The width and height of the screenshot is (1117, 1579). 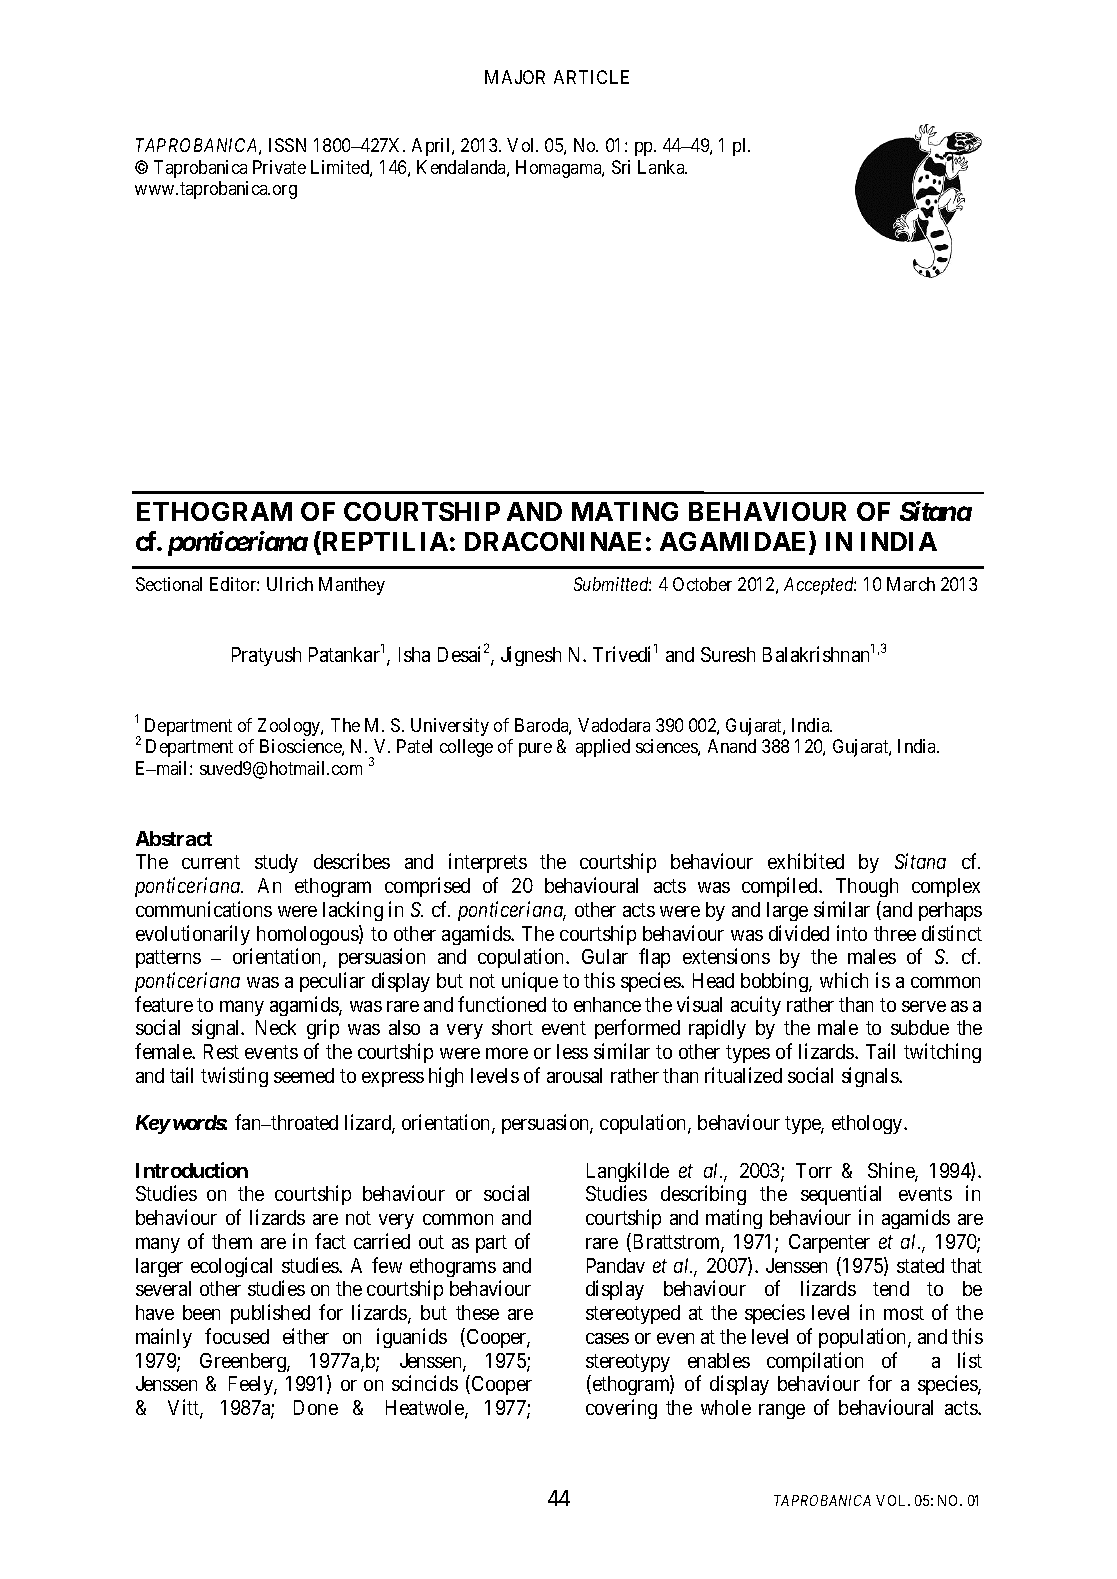 I want to click on ARTICLE, so click(x=591, y=77).
